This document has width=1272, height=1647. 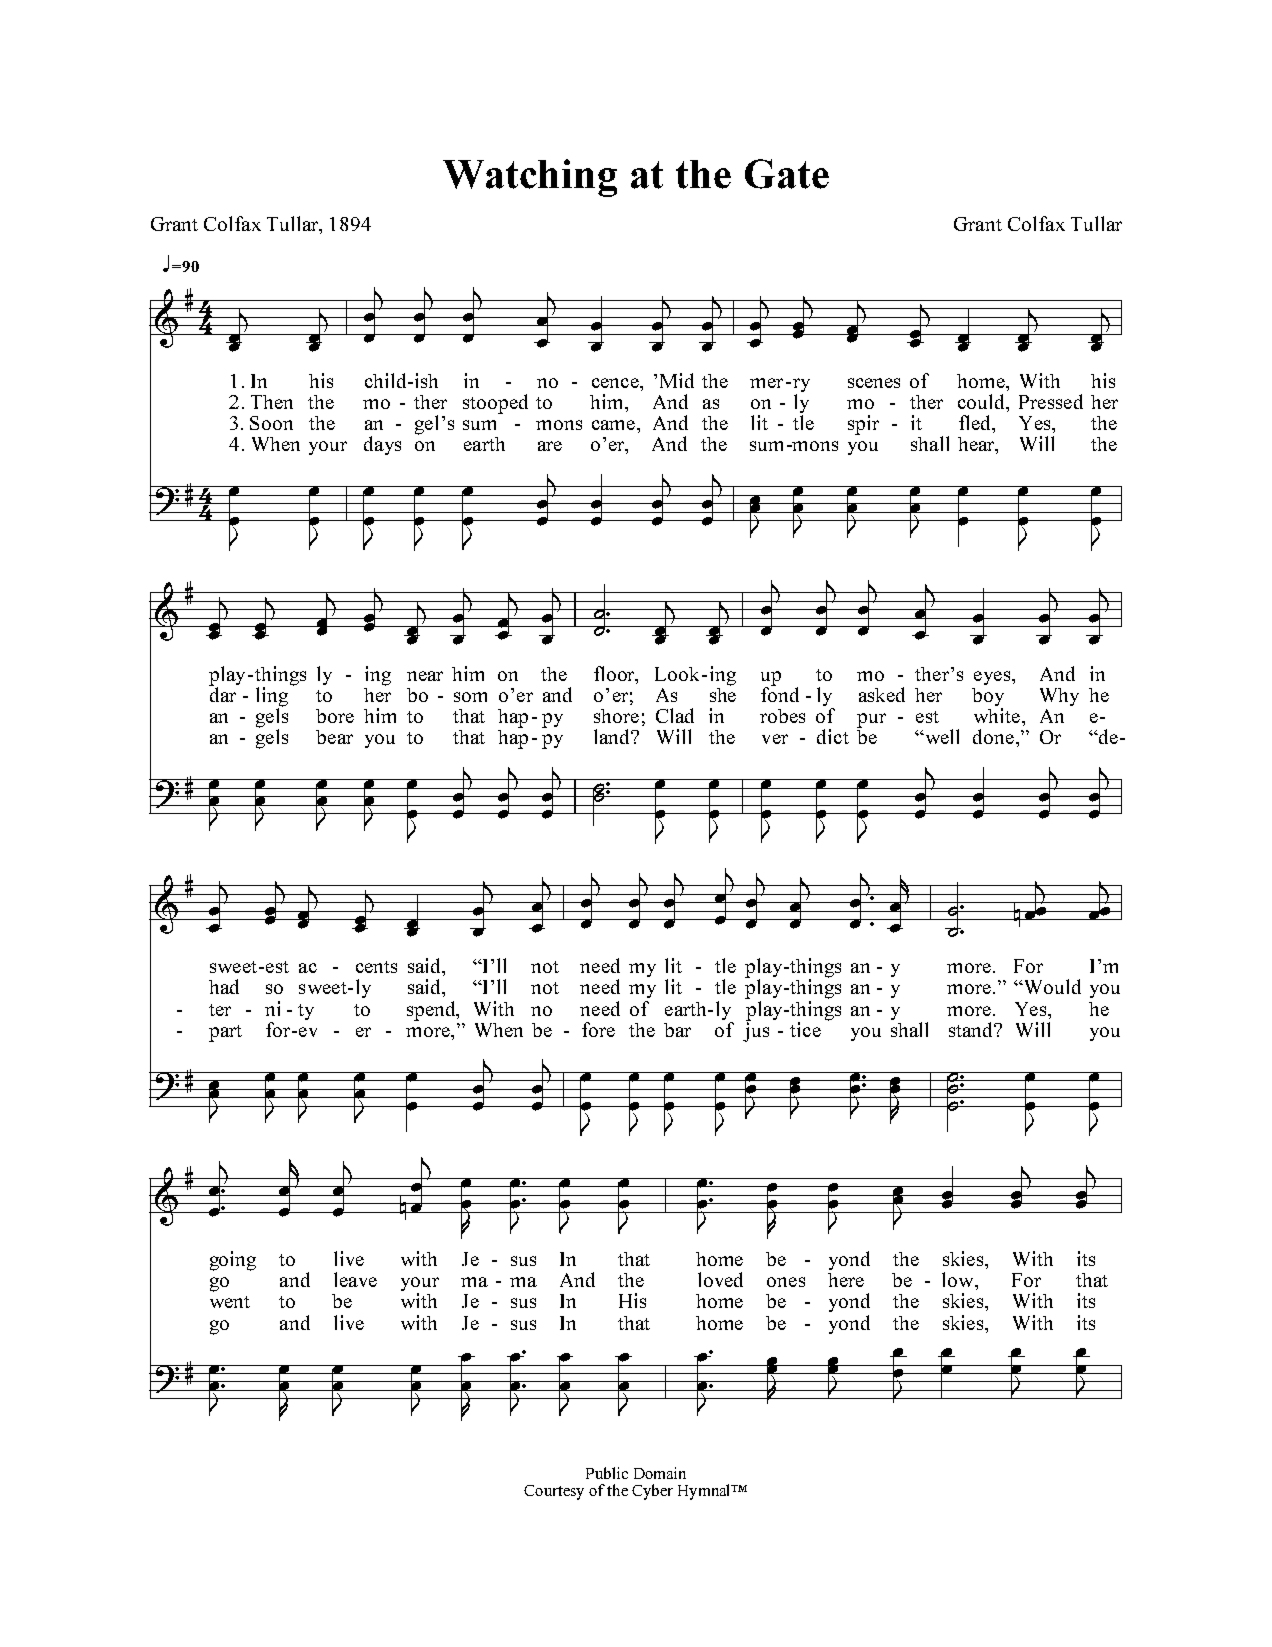 What do you see at coordinates (787, 174) in the document?
I see `Gate` at bounding box center [787, 174].
